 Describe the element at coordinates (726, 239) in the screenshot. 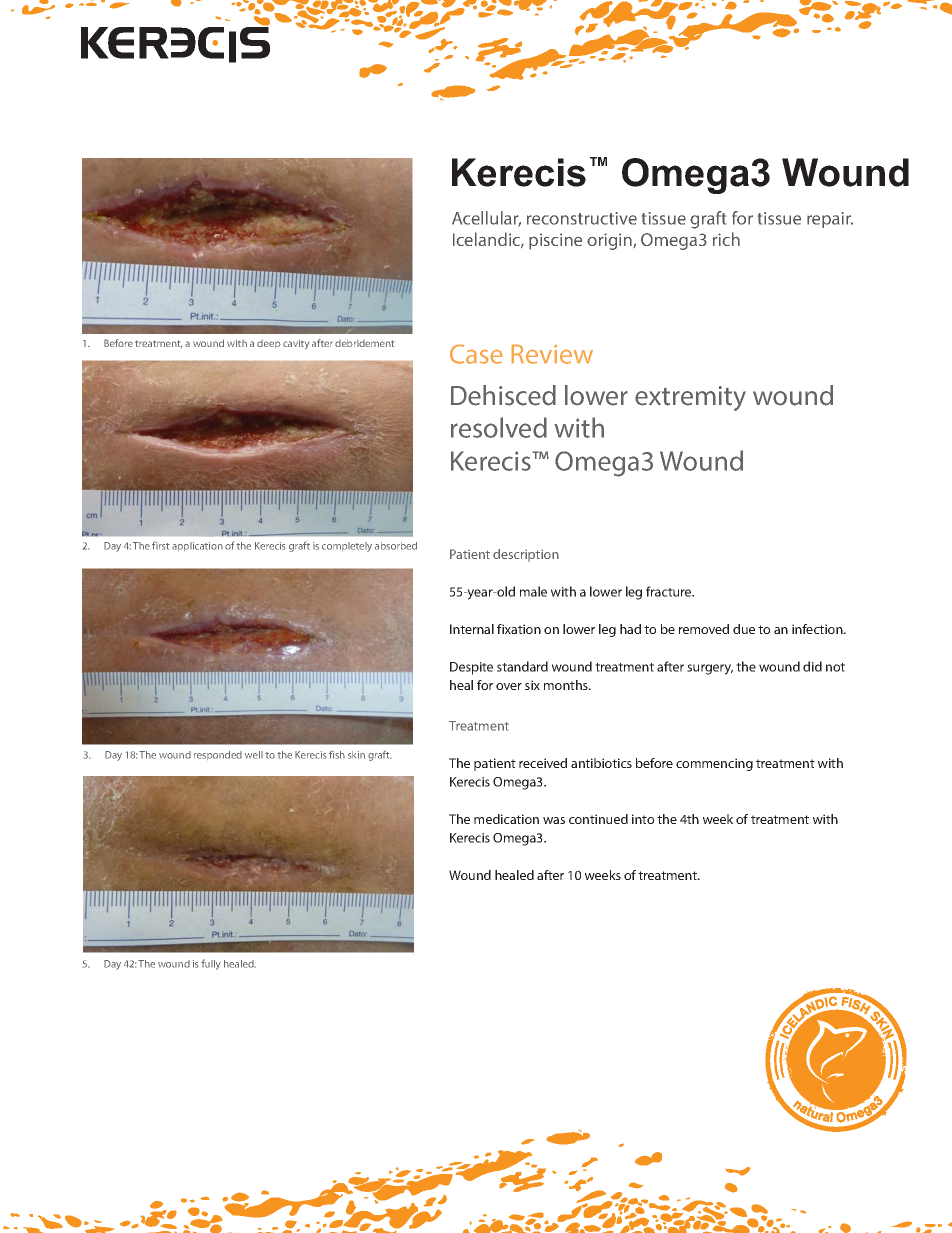

I see `rich` at that location.
